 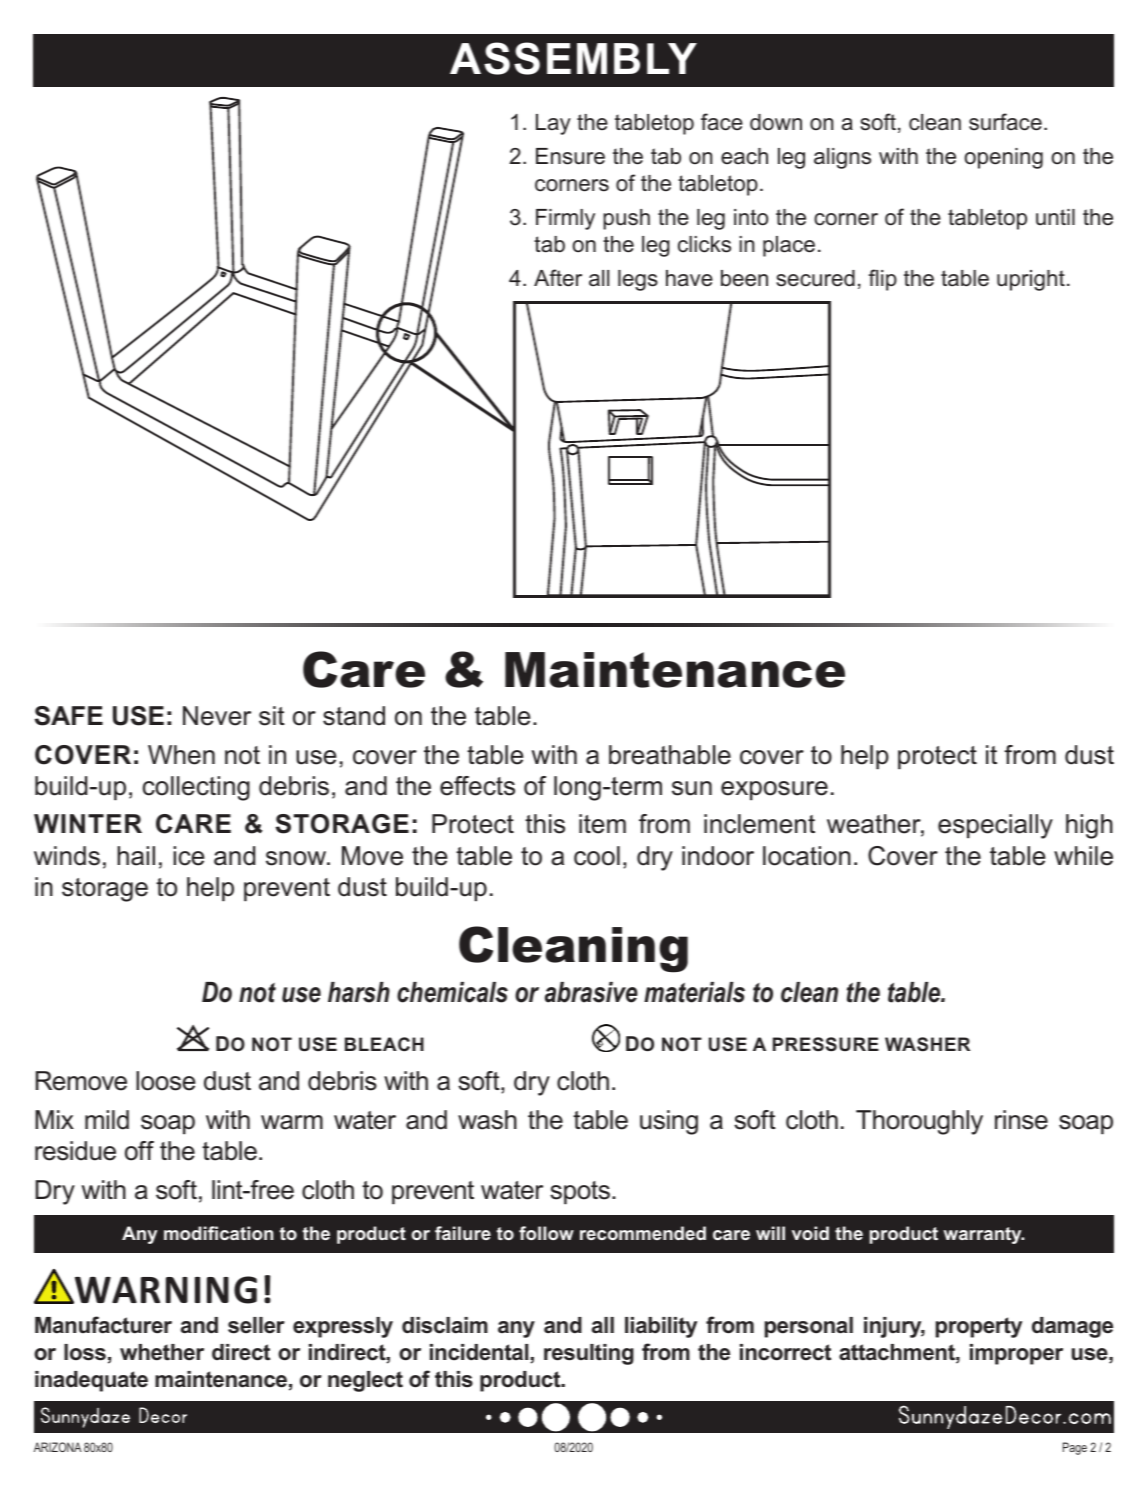 I want to click on whether, so click(x=162, y=1352).
